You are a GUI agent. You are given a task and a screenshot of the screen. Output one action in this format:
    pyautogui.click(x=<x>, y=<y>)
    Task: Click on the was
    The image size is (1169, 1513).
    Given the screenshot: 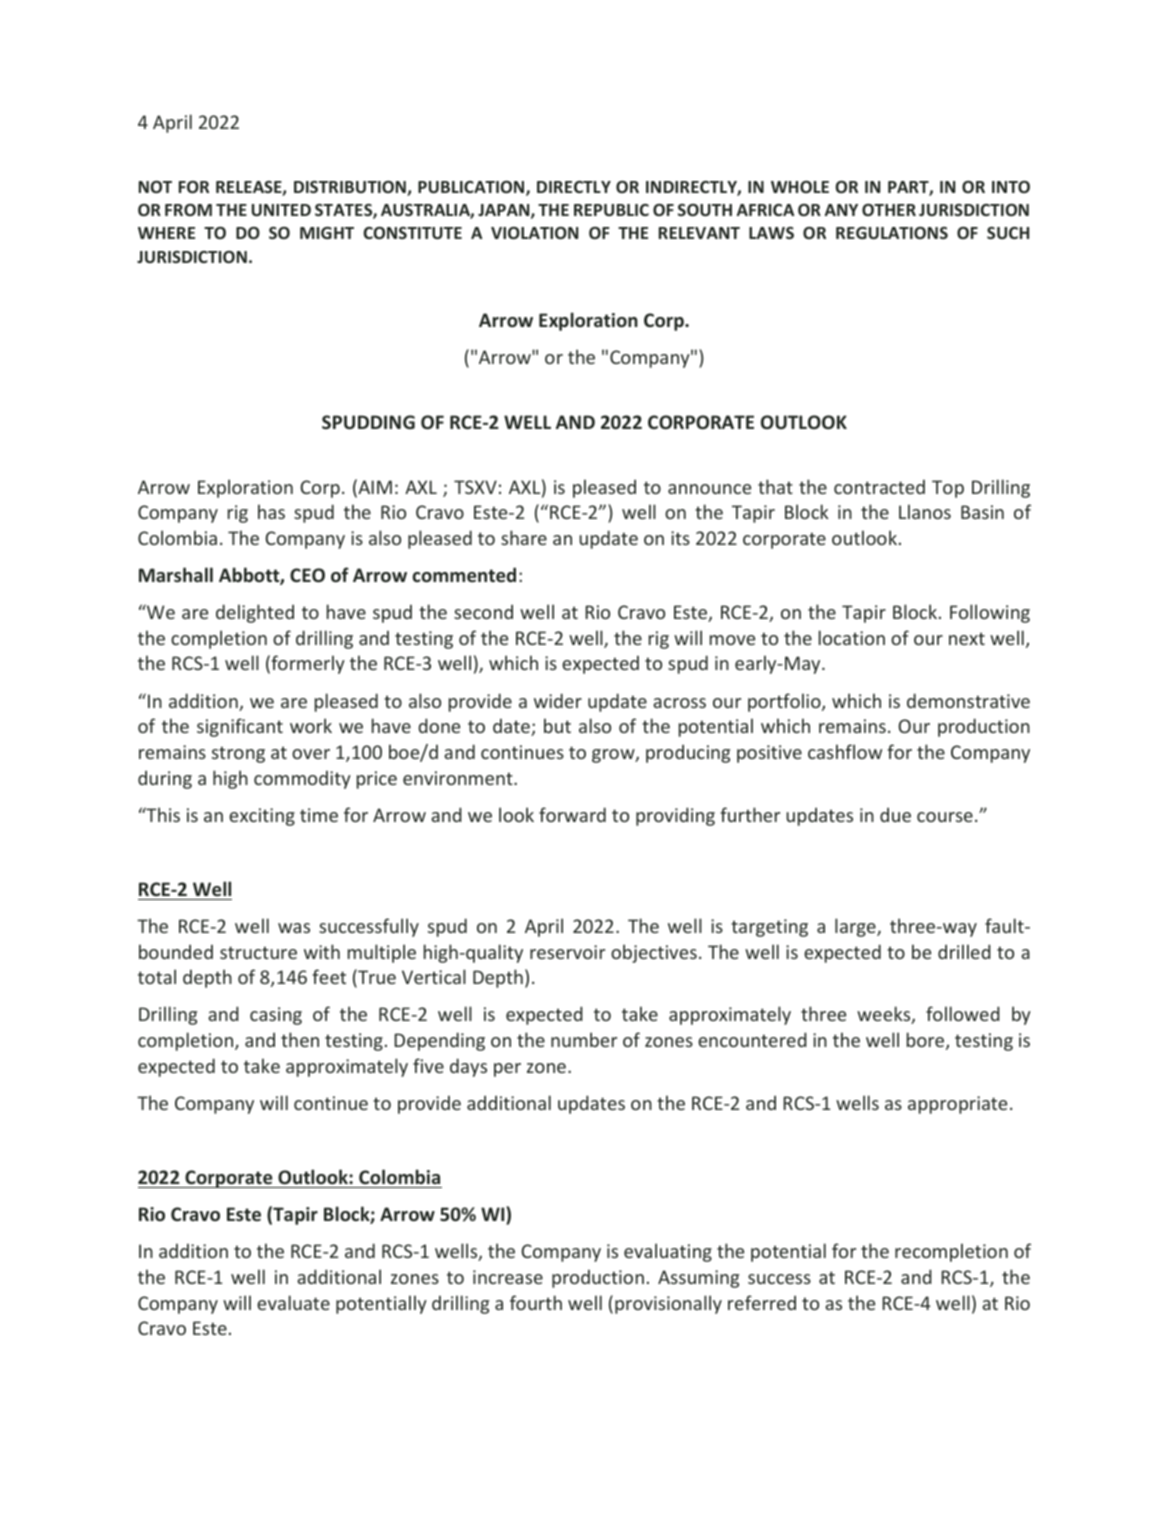 What is the action you would take?
    pyautogui.click(x=294, y=928)
